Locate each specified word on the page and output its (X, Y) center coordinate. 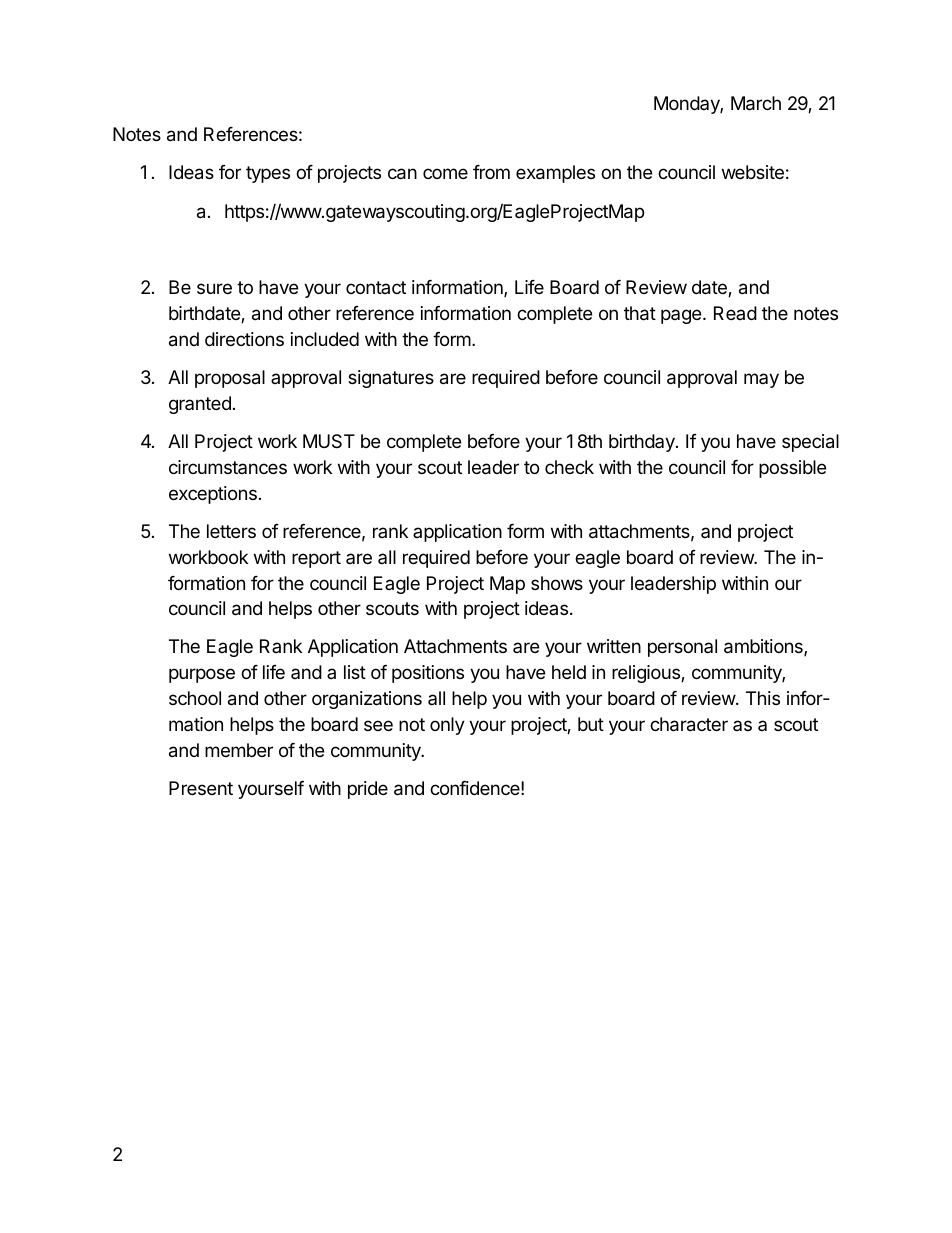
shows (557, 583)
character (689, 724)
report (316, 559)
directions (244, 339)
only (447, 726)
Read (735, 313)
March (756, 103)
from (491, 172)
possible (792, 469)
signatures (391, 379)
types (268, 174)
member (239, 750)
